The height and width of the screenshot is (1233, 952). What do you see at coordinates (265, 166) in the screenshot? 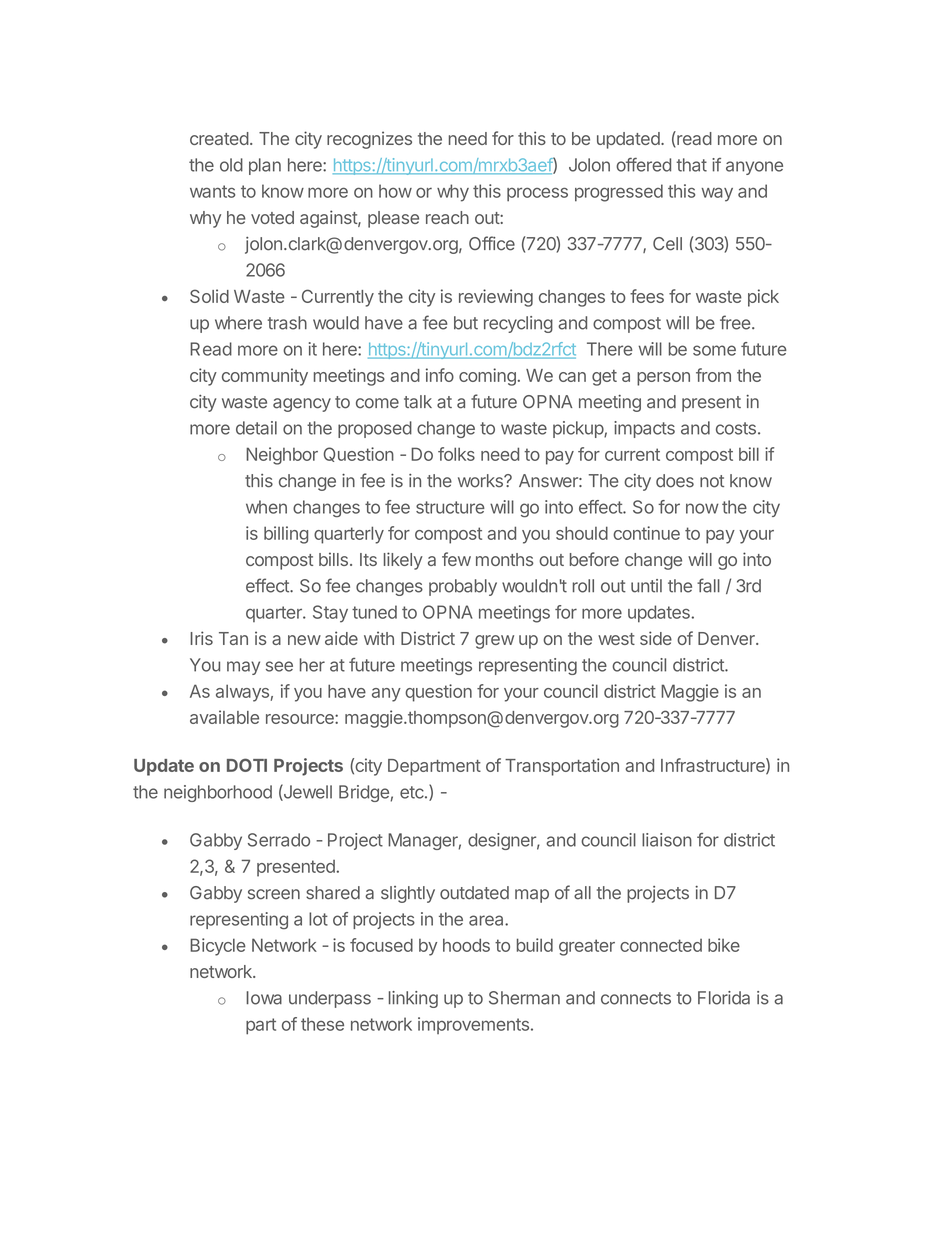
I see `plan` at bounding box center [265, 166].
